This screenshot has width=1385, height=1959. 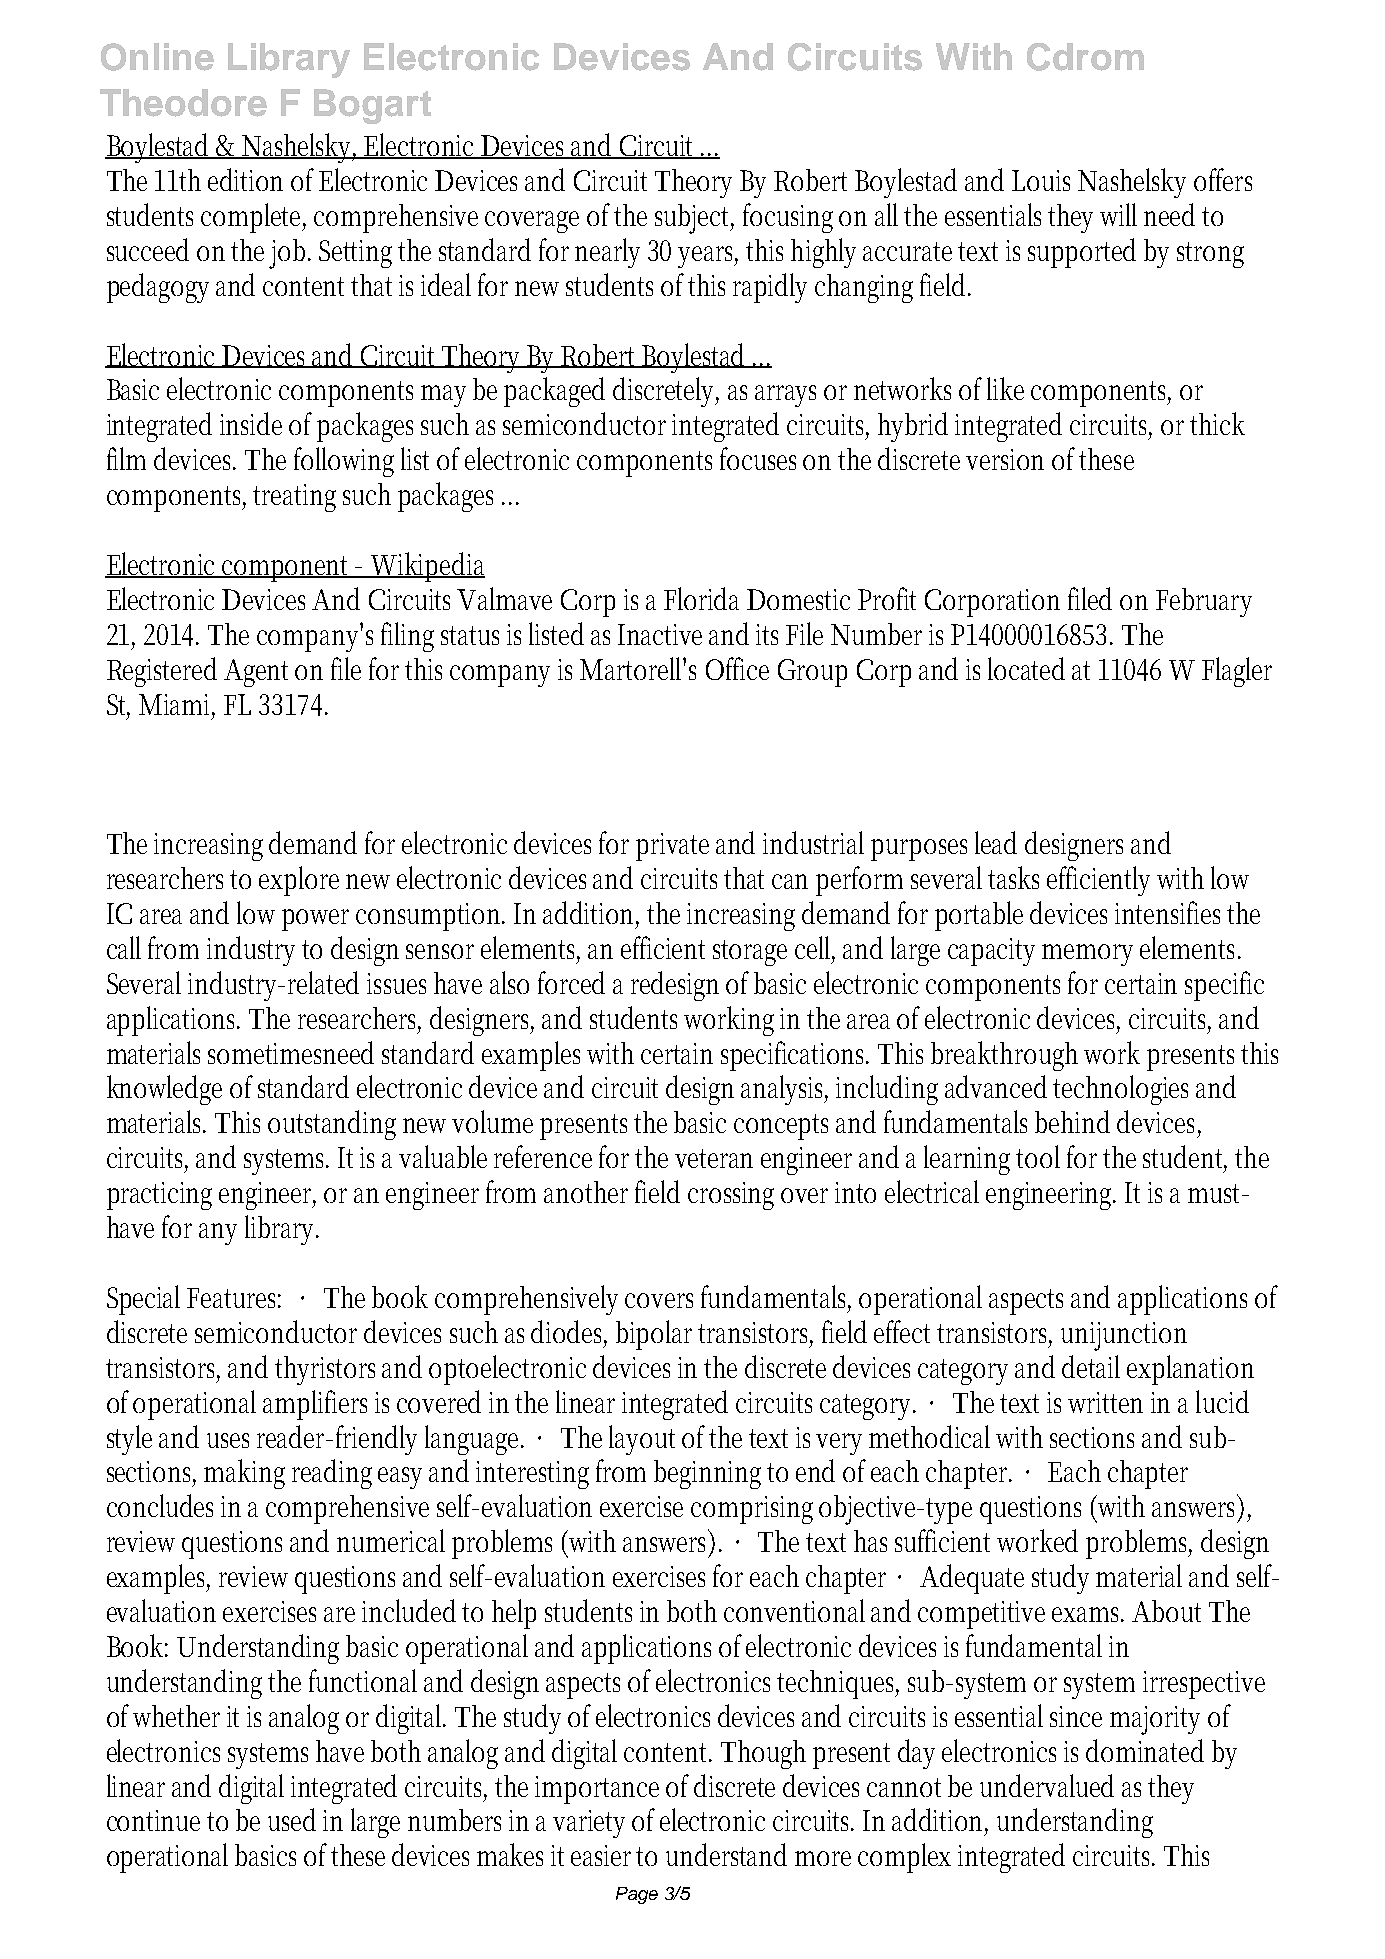 What do you see at coordinates (1085, 57) in the screenshot?
I see `Cdrom` at bounding box center [1085, 57].
